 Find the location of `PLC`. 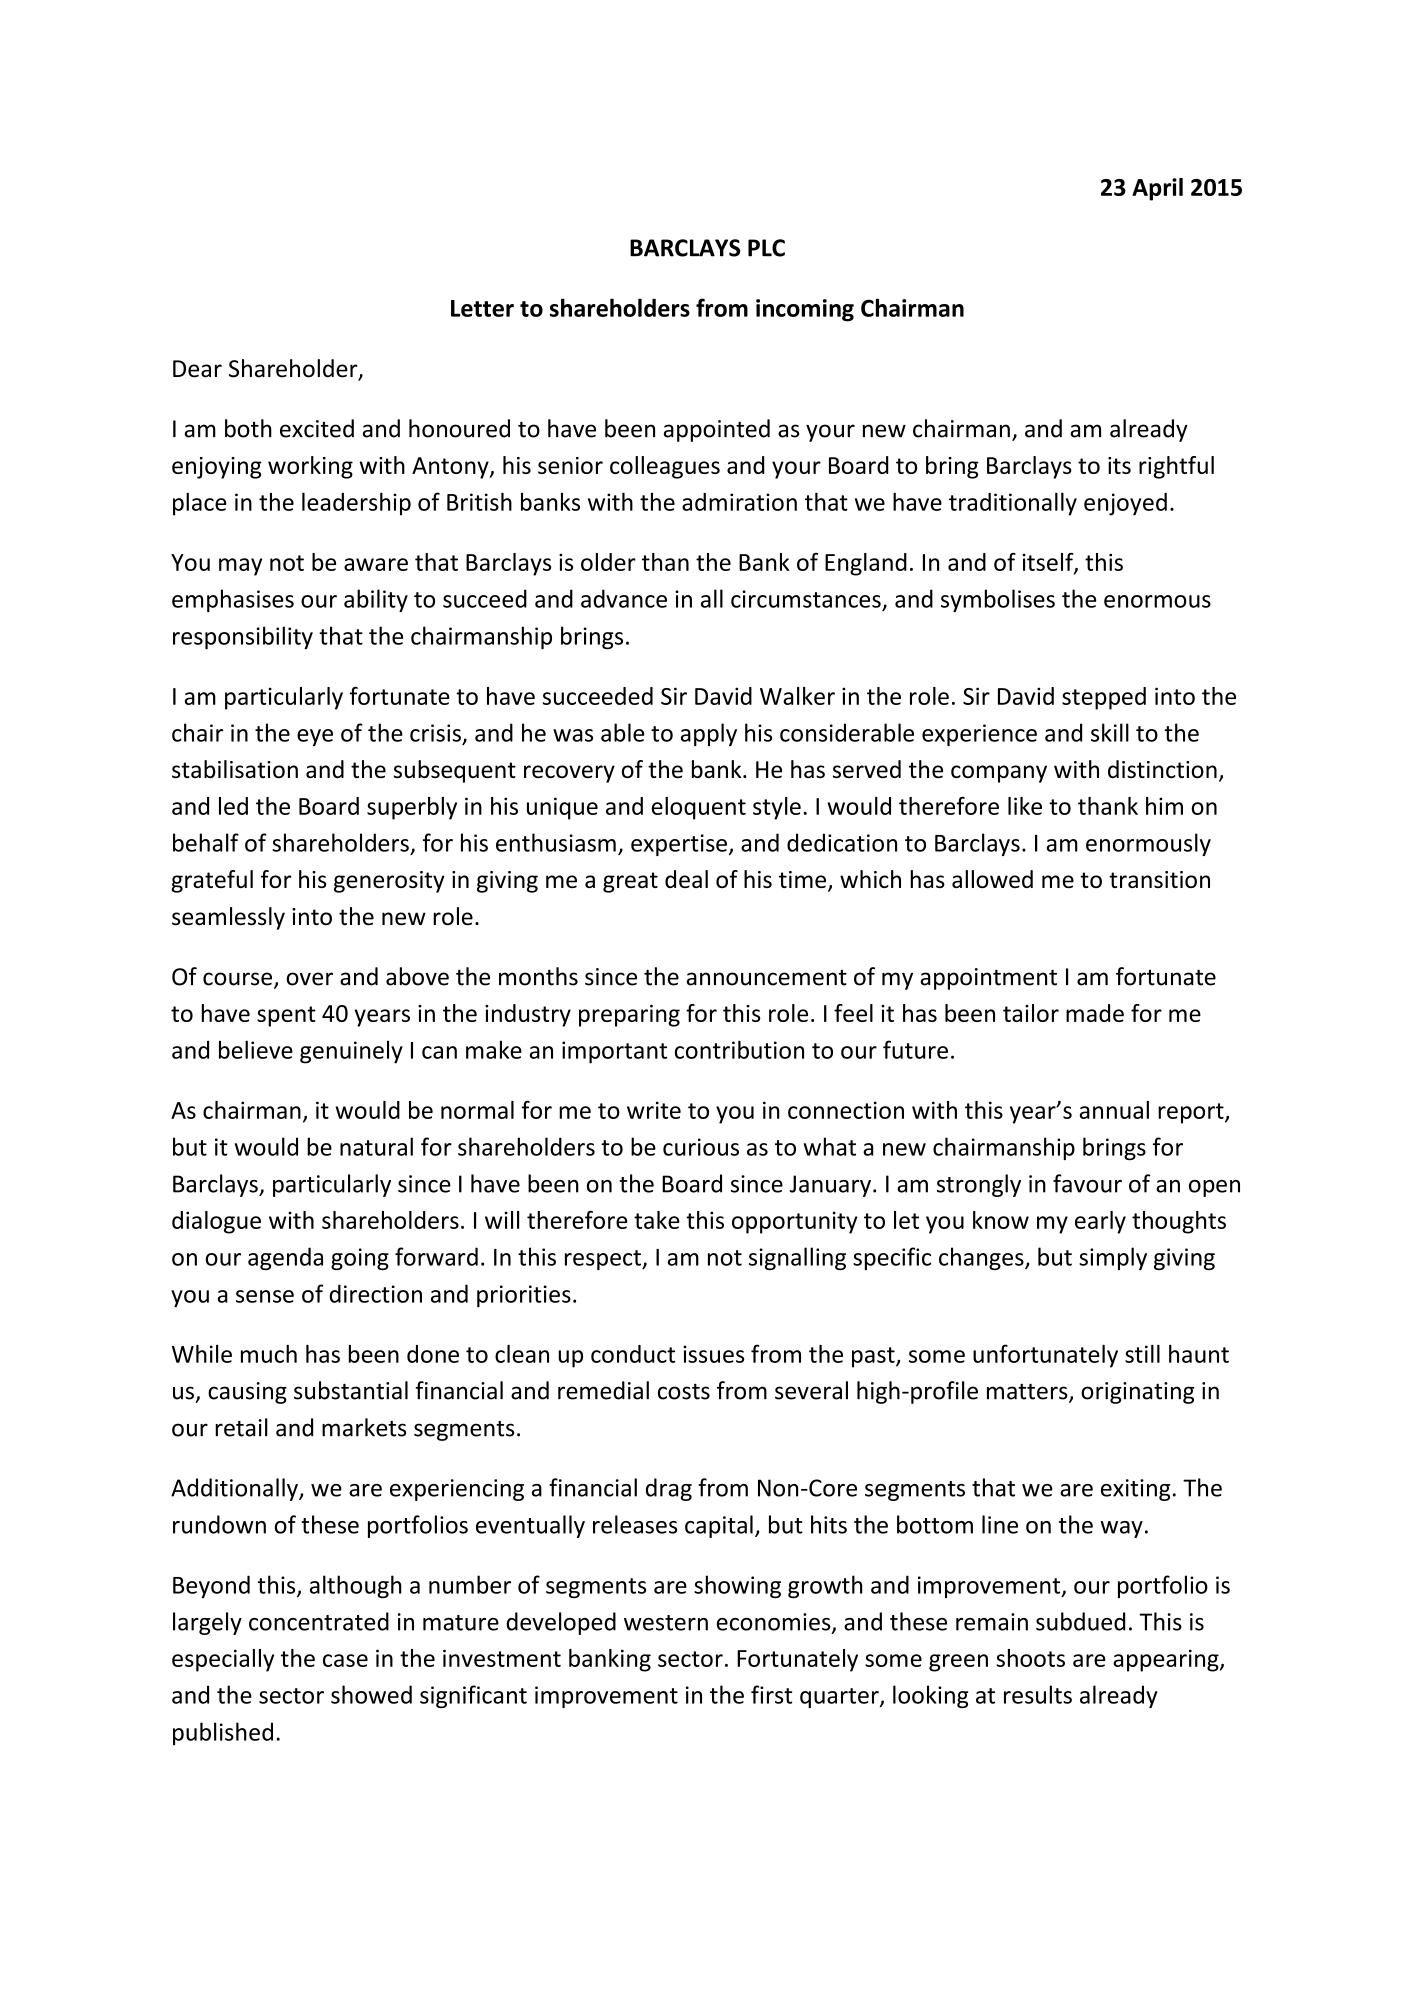

PLC is located at coordinates (766, 248).
